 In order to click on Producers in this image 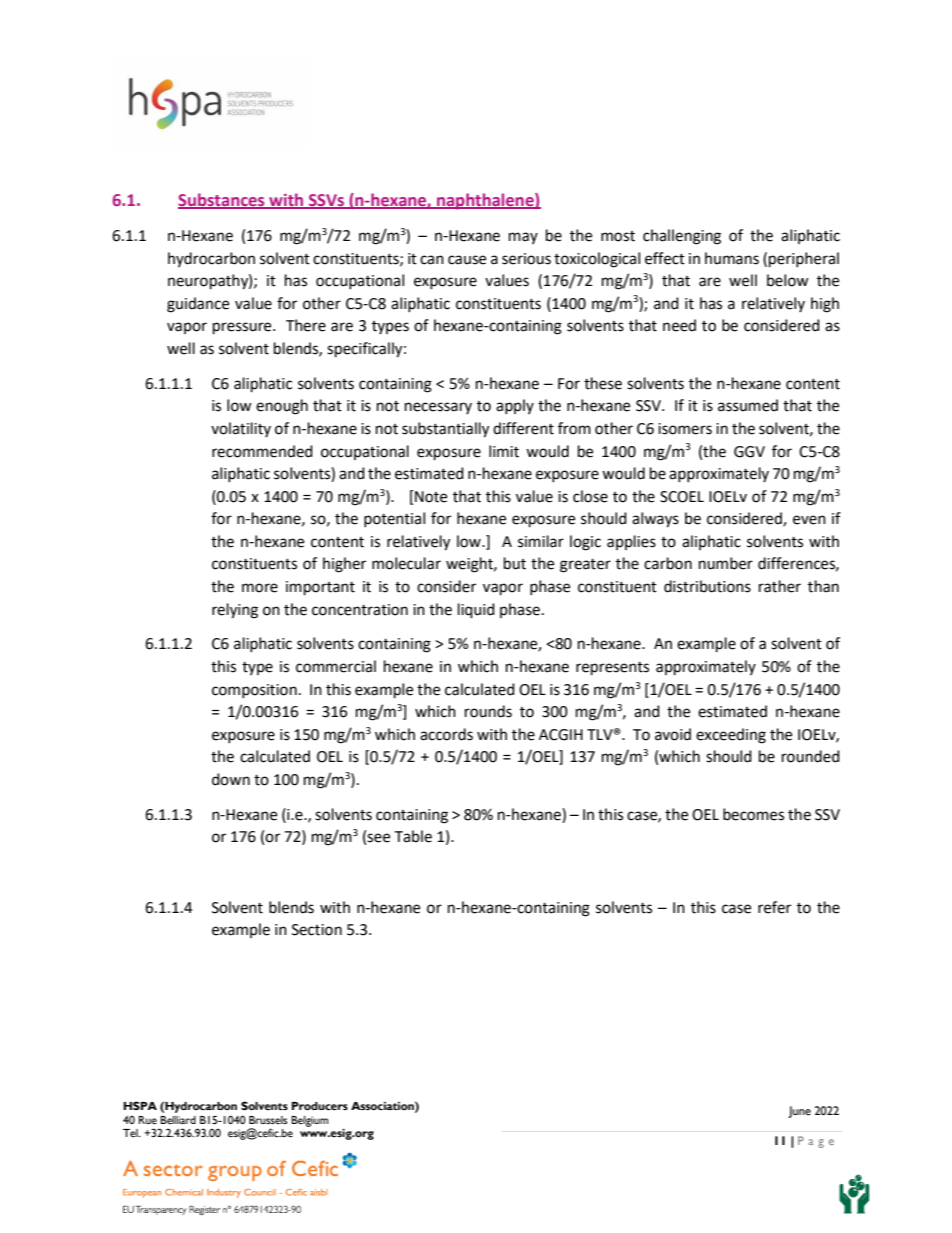, I will do `click(320, 1106)`.
